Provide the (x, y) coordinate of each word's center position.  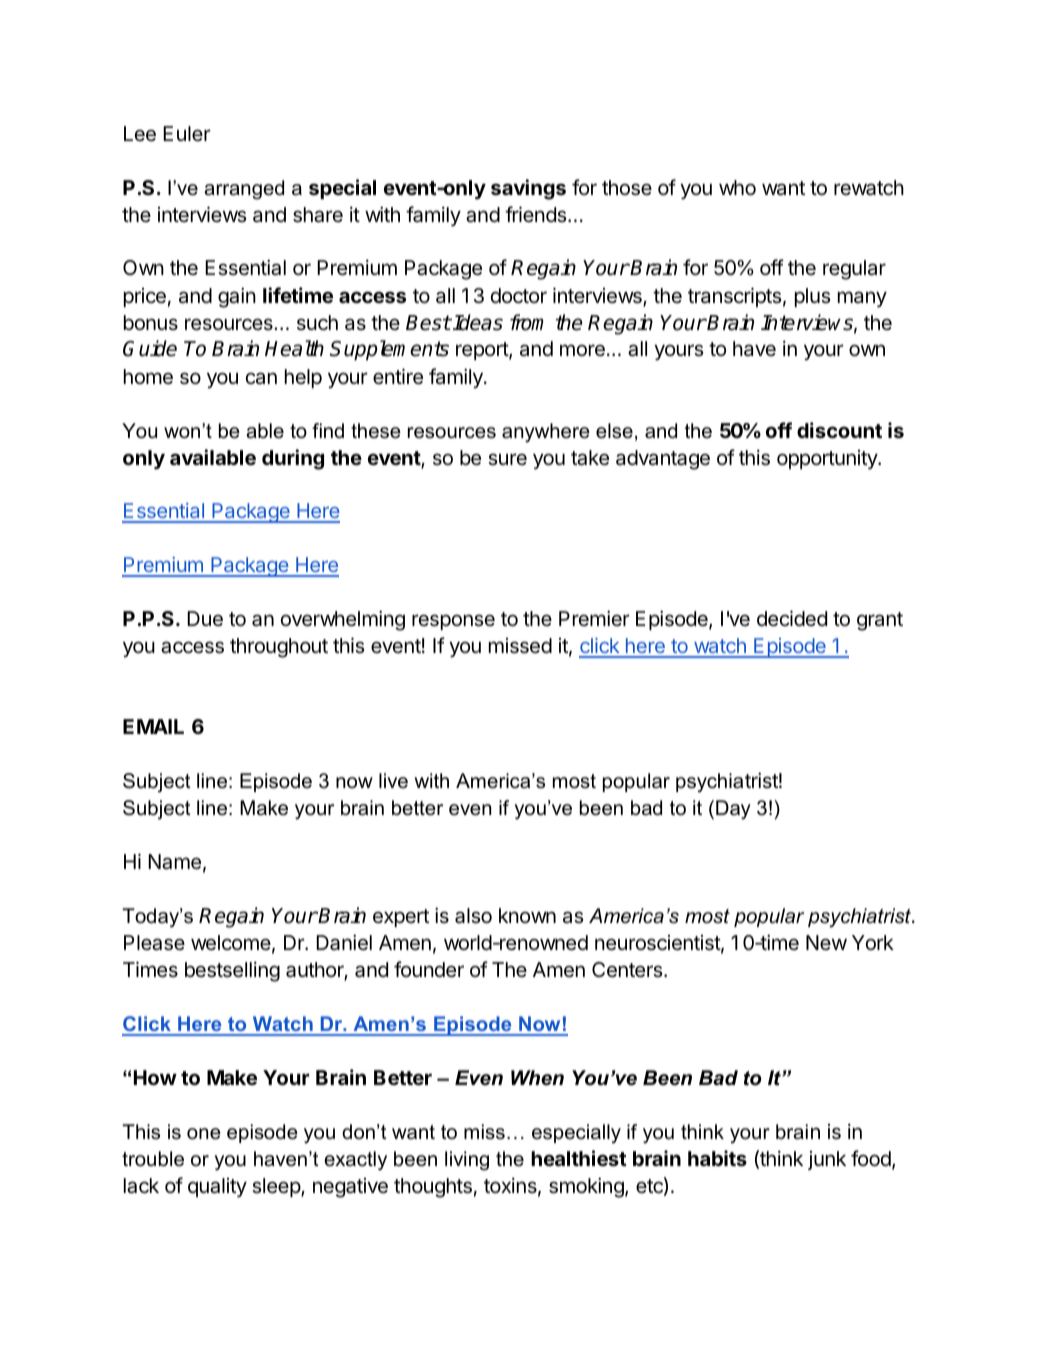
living (467, 1161)
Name (174, 862)
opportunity (828, 460)
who (737, 187)
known (527, 915)
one (204, 1134)
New (826, 942)
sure (507, 459)
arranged (244, 190)
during (293, 459)
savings (528, 189)
